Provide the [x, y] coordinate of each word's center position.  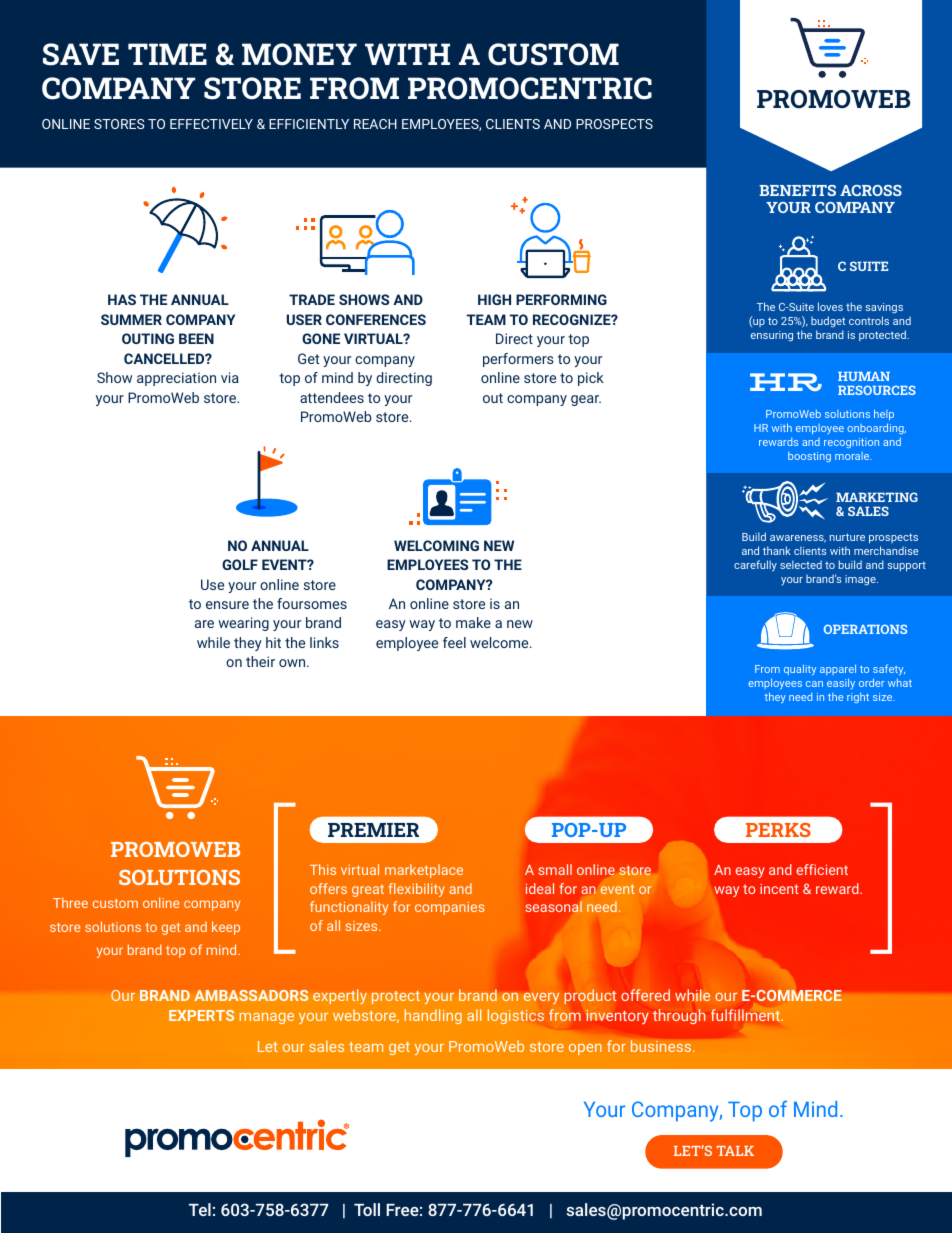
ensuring [772, 336]
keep [226, 928]
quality [800, 669]
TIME [167, 54]
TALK [735, 1151]
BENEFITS [797, 190]
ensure [227, 605]
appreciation [176, 379]
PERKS [778, 830]
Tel [200, 1209]
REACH [375, 124]
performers [518, 360]
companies [450, 908]
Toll [367, 1209]
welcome [500, 642]
